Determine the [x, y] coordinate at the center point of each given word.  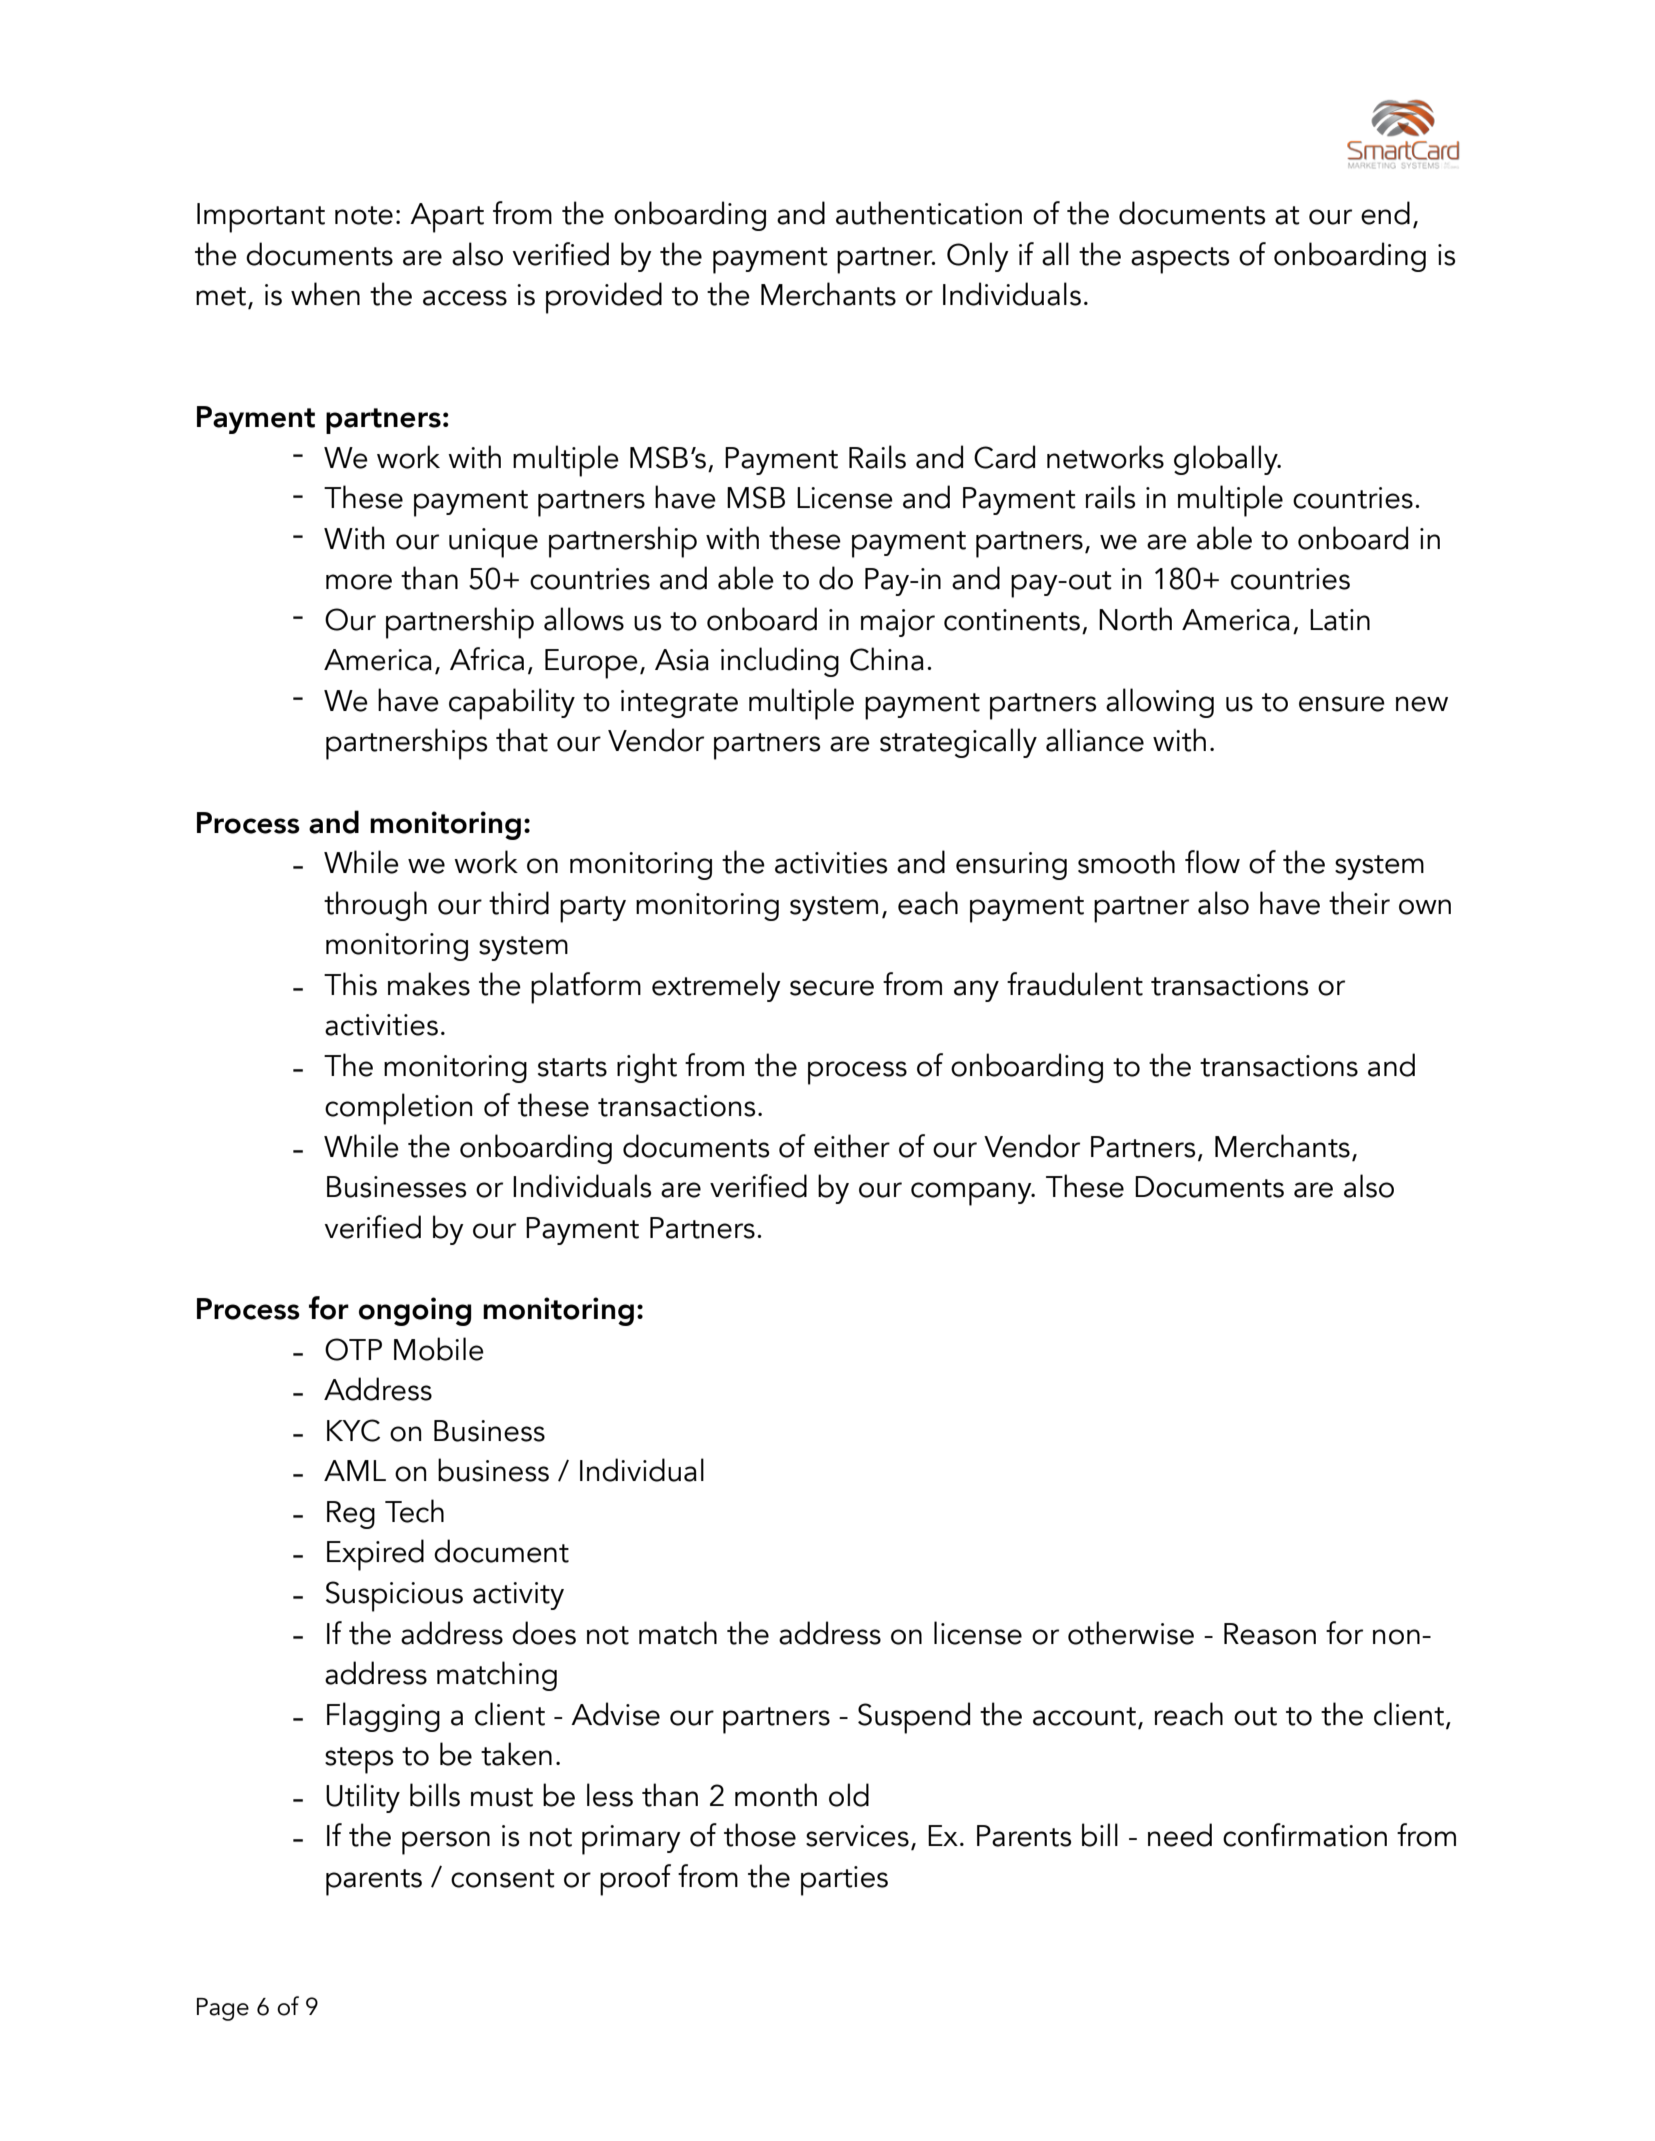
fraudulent [1075, 984]
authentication [929, 213]
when [325, 294]
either [852, 1146]
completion [398, 1109]
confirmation [1305, 1835]
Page [223, 2009]
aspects [1180, 260]
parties [844, 1881]
